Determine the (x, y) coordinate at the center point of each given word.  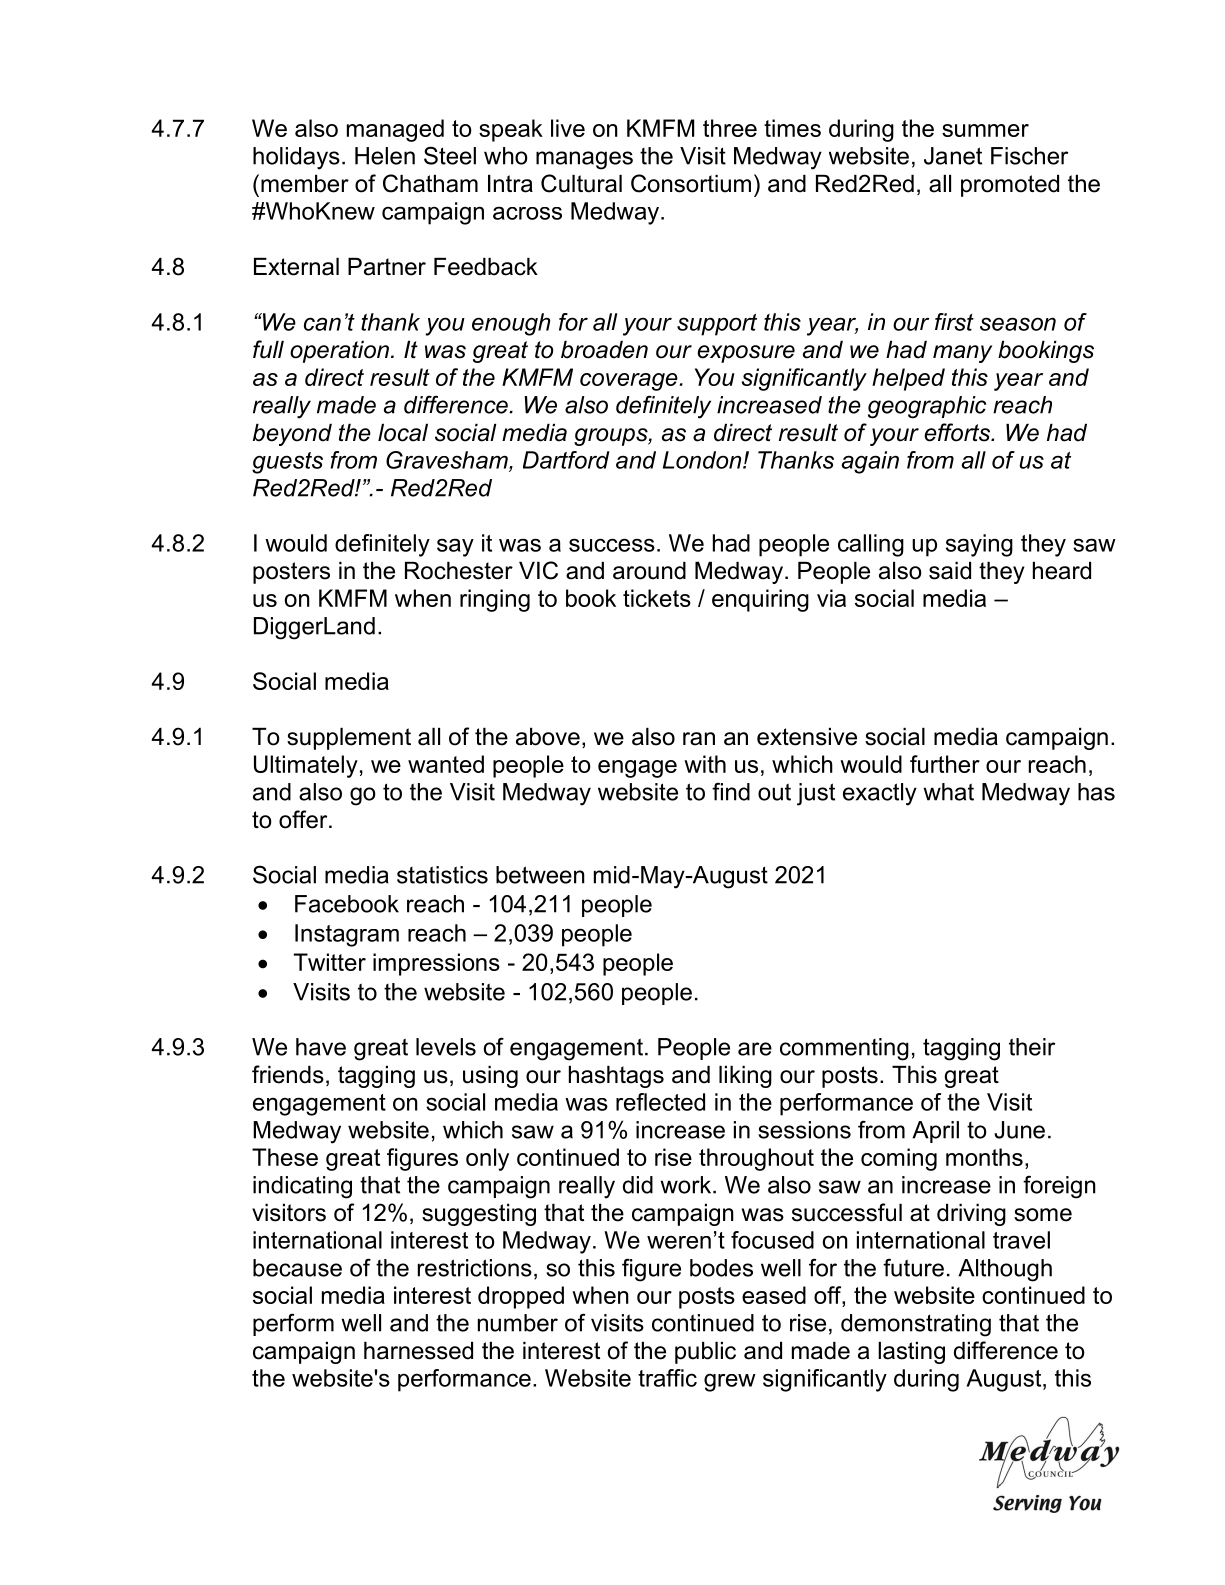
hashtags (616, 1077)
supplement (349, 739)
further (945, 764)
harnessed (418, 1351)
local (403, 433)
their (1032, 1047)
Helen (385, 156)
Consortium (691, 183)
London (703, 460)
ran (699, 739)
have (321, 1047)
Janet (953, 156)
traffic (667, 1378)
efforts (958, 432)
